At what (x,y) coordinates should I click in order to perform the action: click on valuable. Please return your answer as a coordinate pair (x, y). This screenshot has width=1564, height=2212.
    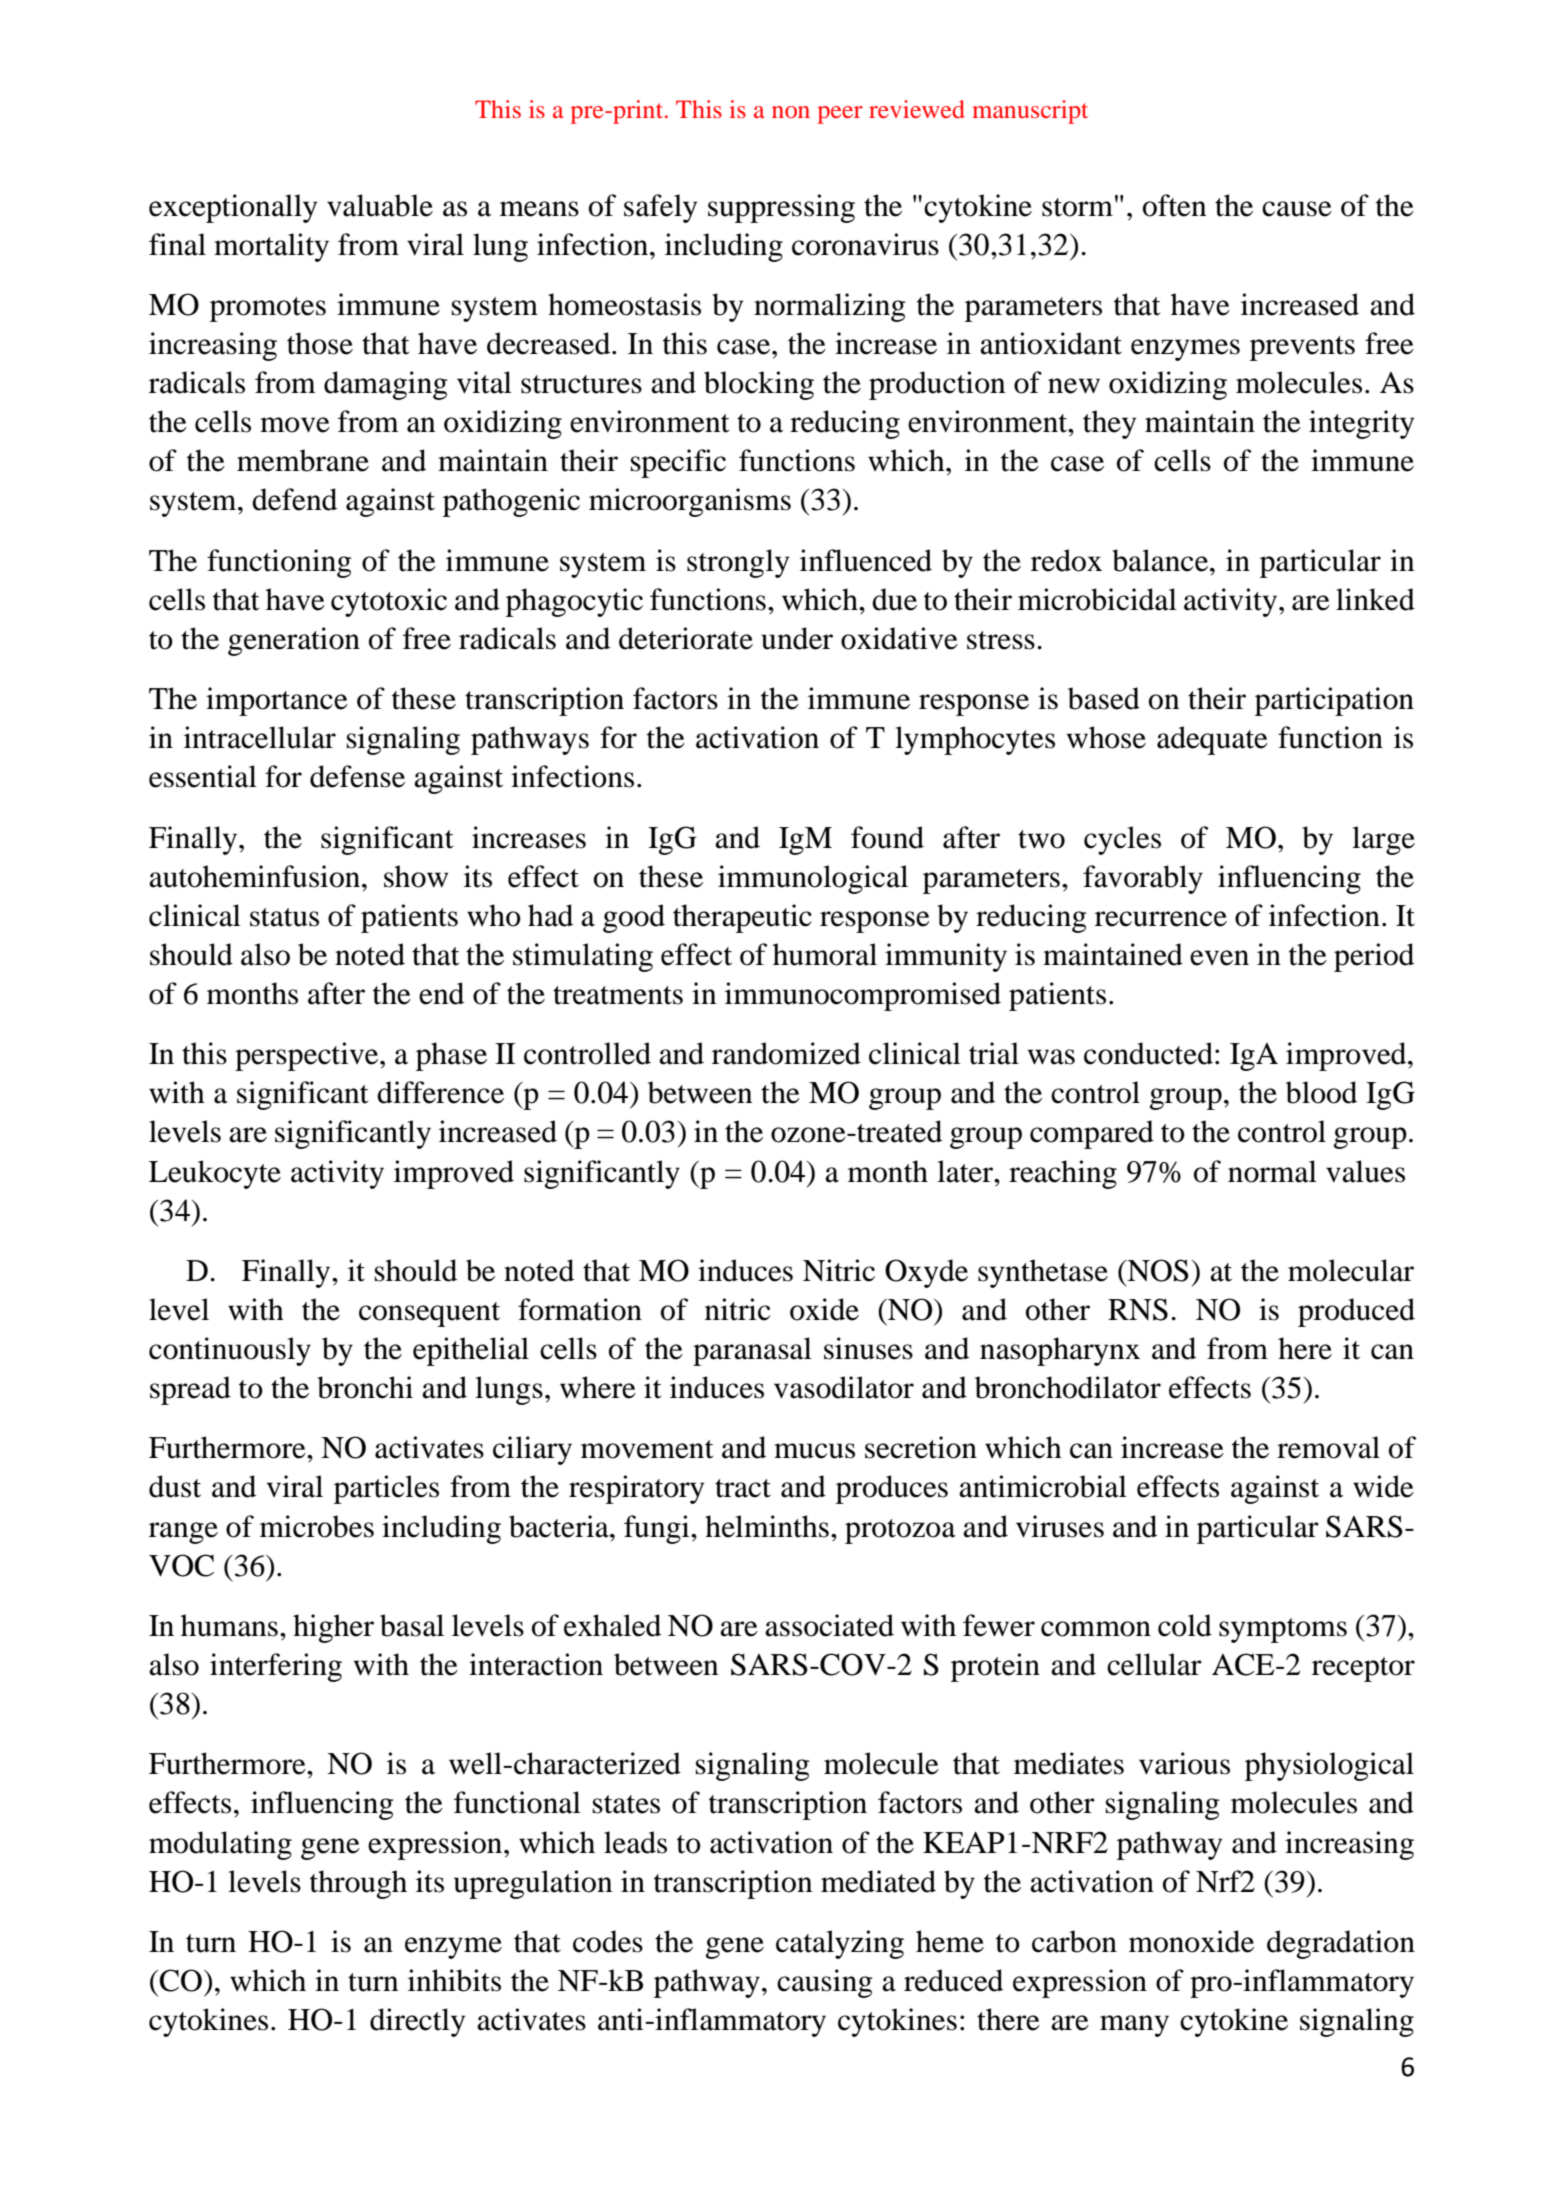
    Looking at the image, I should click on (380, 205).
